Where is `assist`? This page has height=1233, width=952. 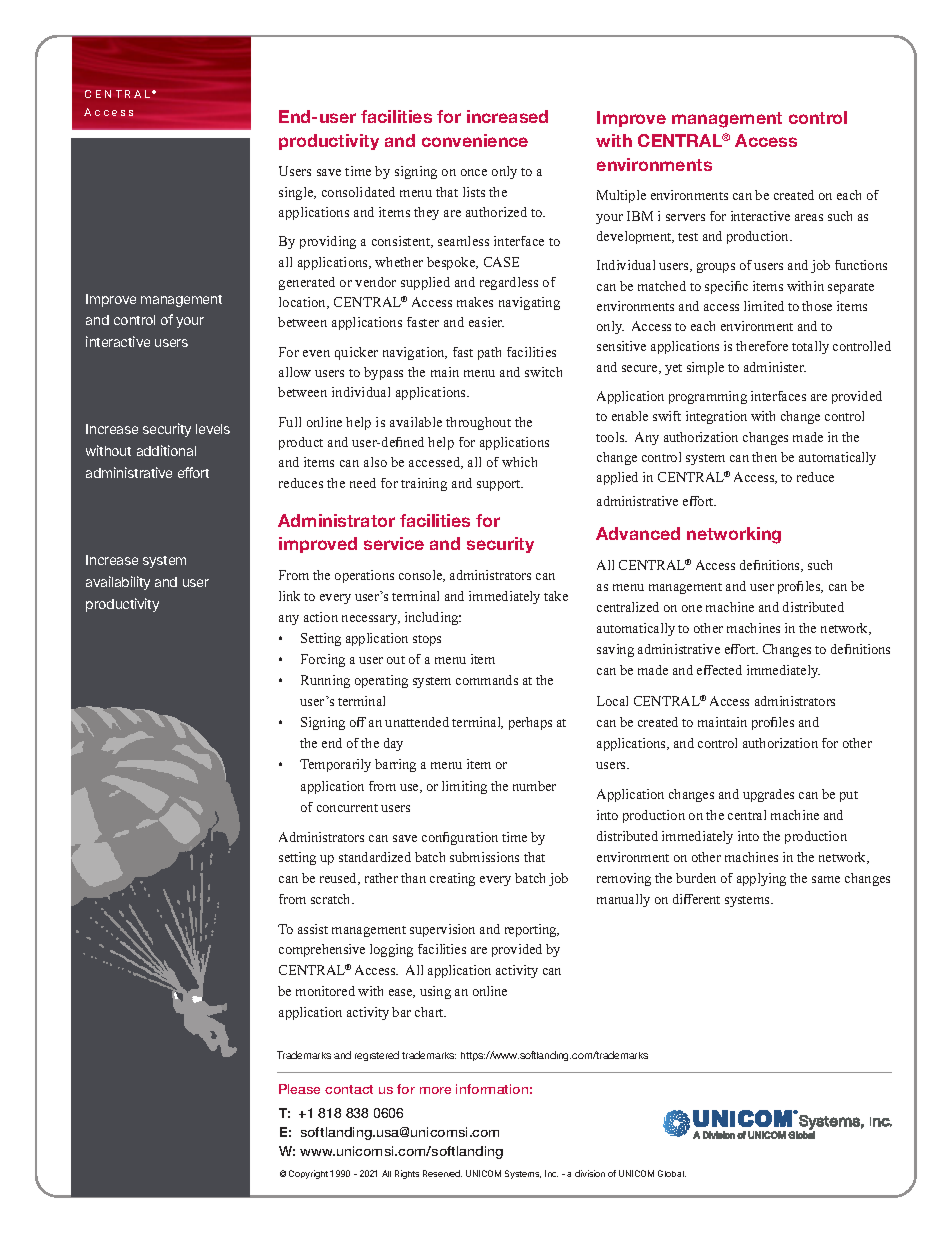 assist is located at coordinates (313, 929).
